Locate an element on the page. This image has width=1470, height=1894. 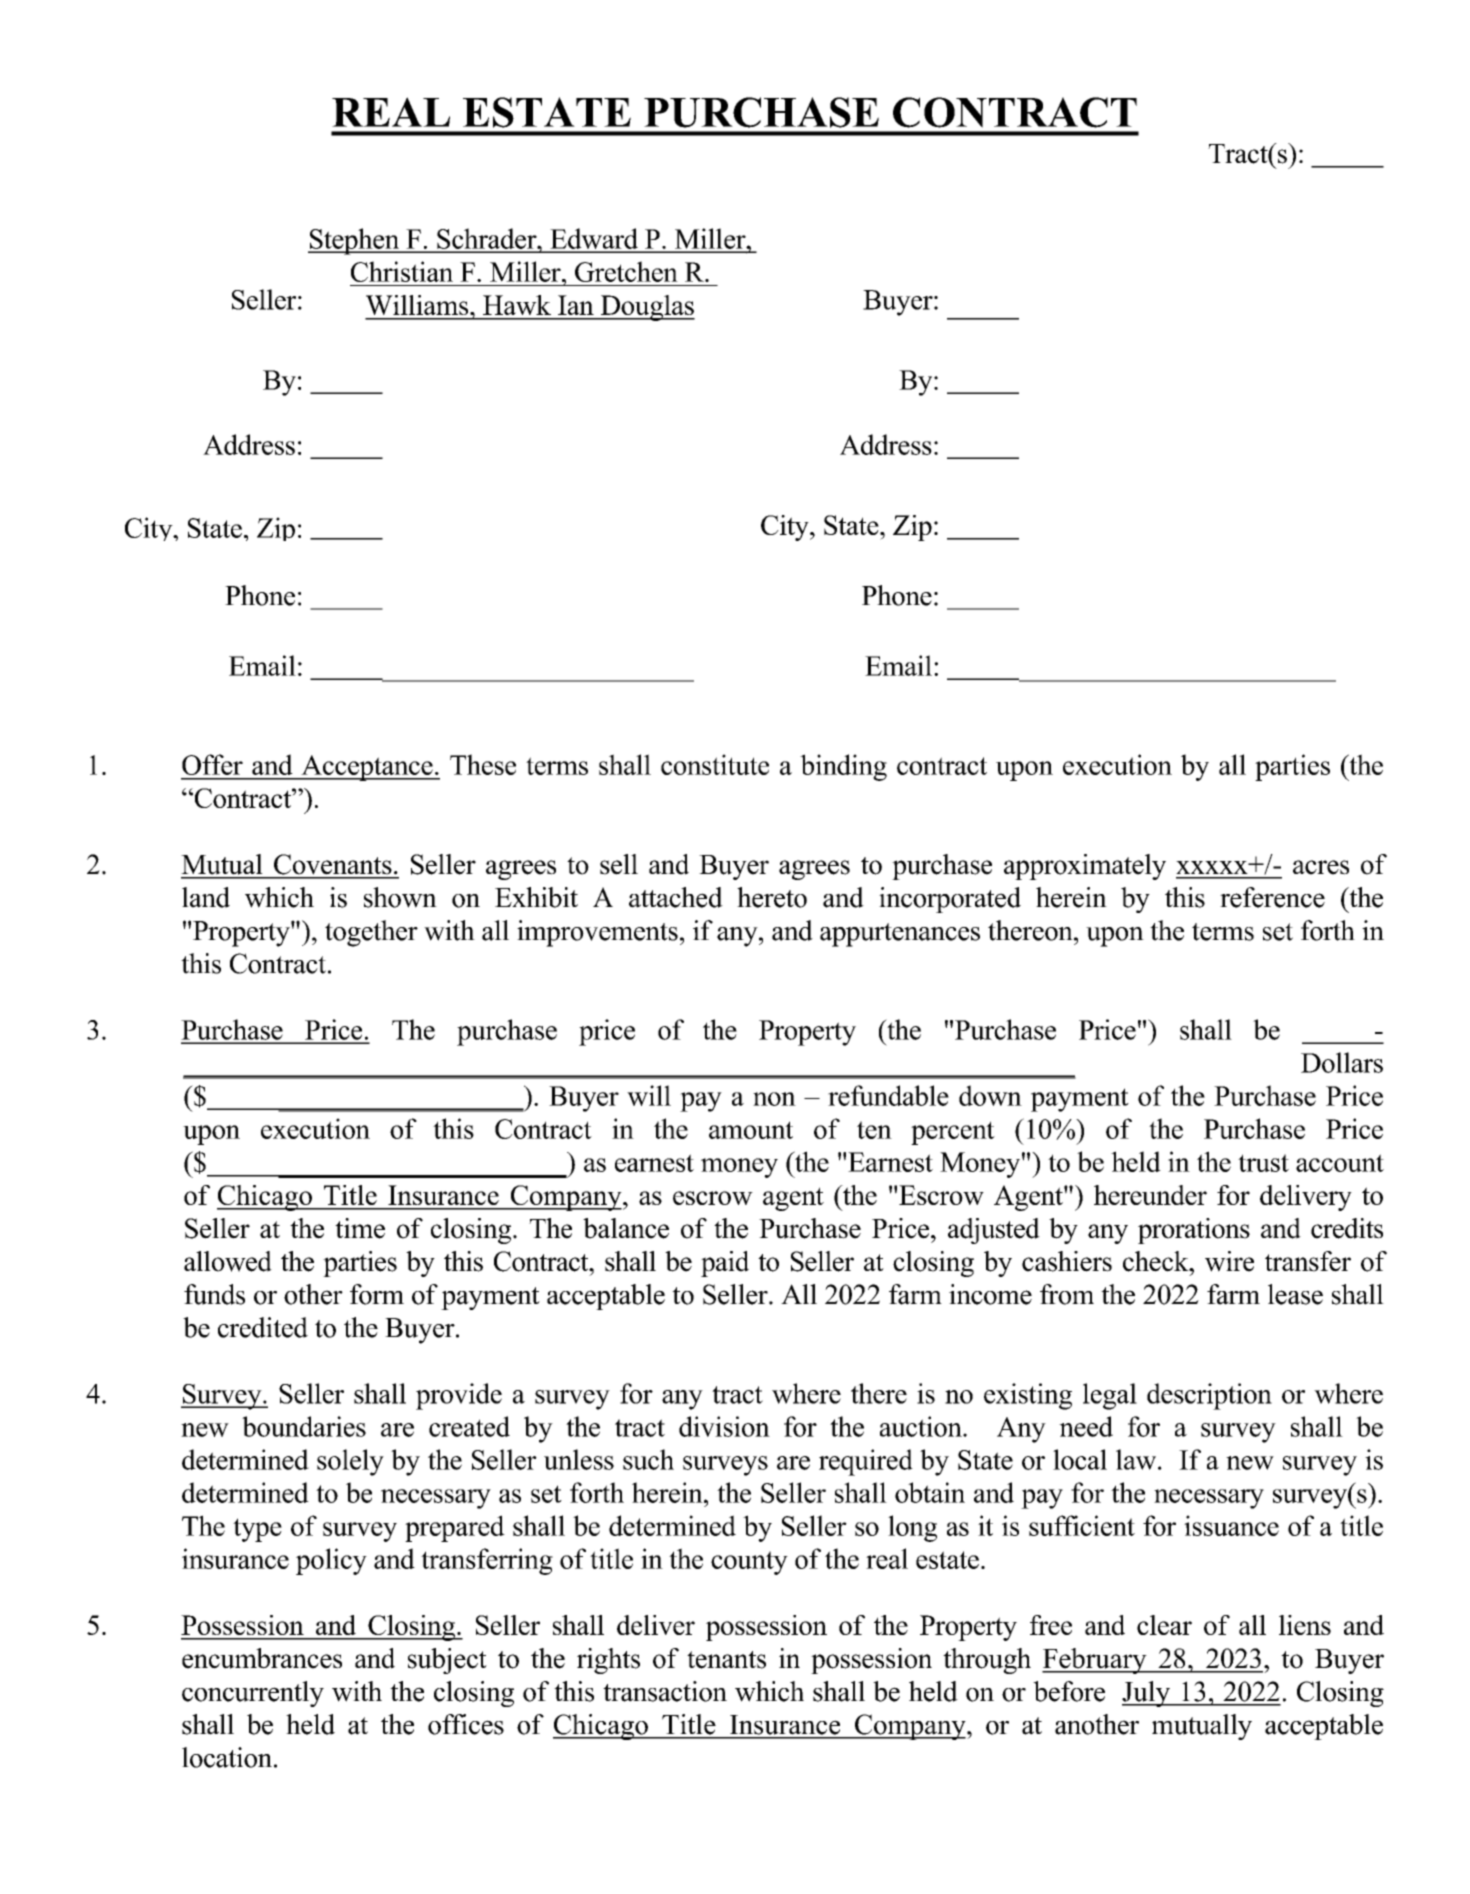
time is located at coordinates (360, 1228).
